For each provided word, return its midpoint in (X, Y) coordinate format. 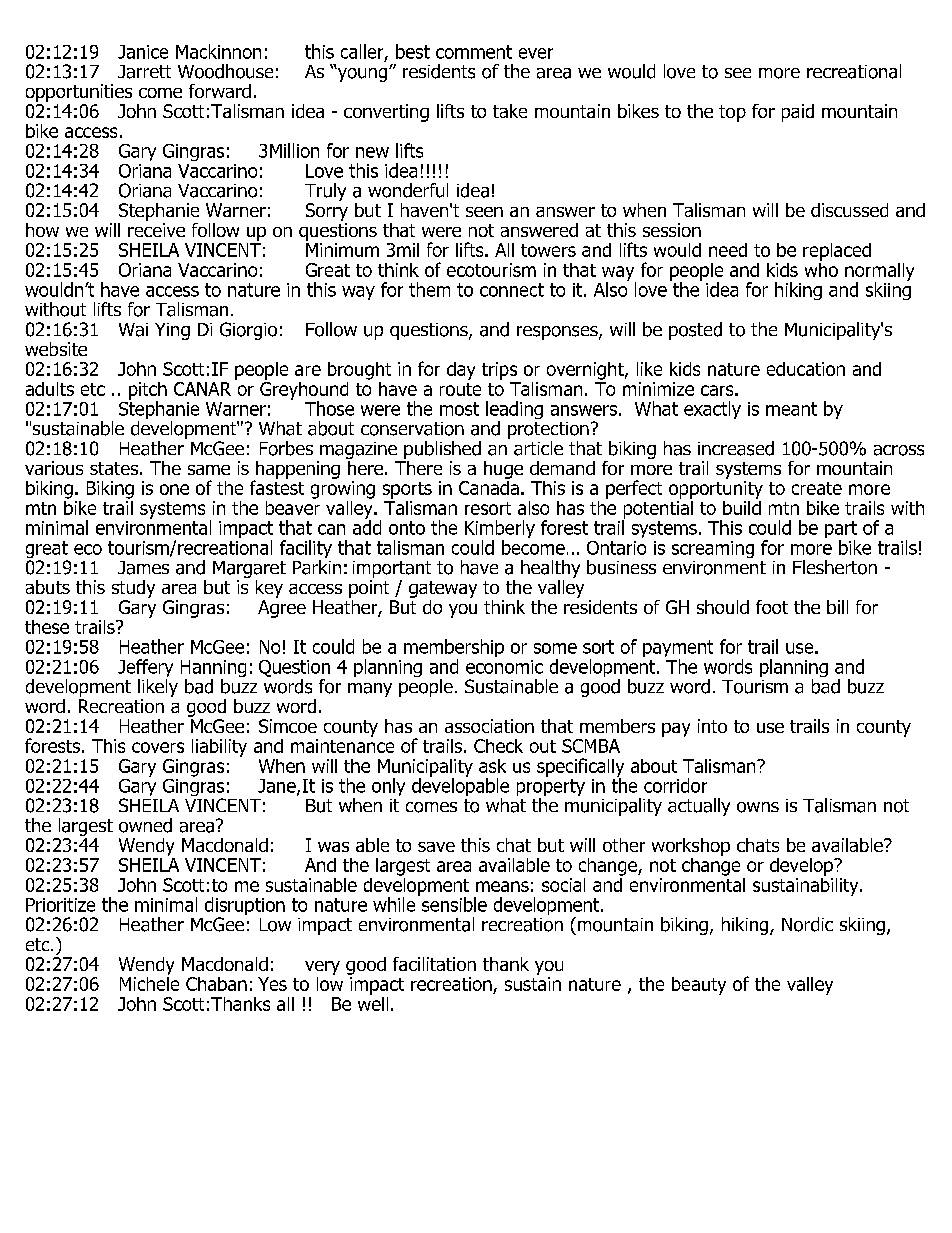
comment (474, 52)
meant (791, 409)
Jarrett (144, 72)
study (133, 589)
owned (145, 825)
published (442, 450)
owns (758, 807)
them (429, 289)
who (821, 268)
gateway (443, 589)
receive (156, 230)
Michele (149, 982)
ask (492, 766)
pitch (148, 392)
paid (798, 113)
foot (772, 607)
